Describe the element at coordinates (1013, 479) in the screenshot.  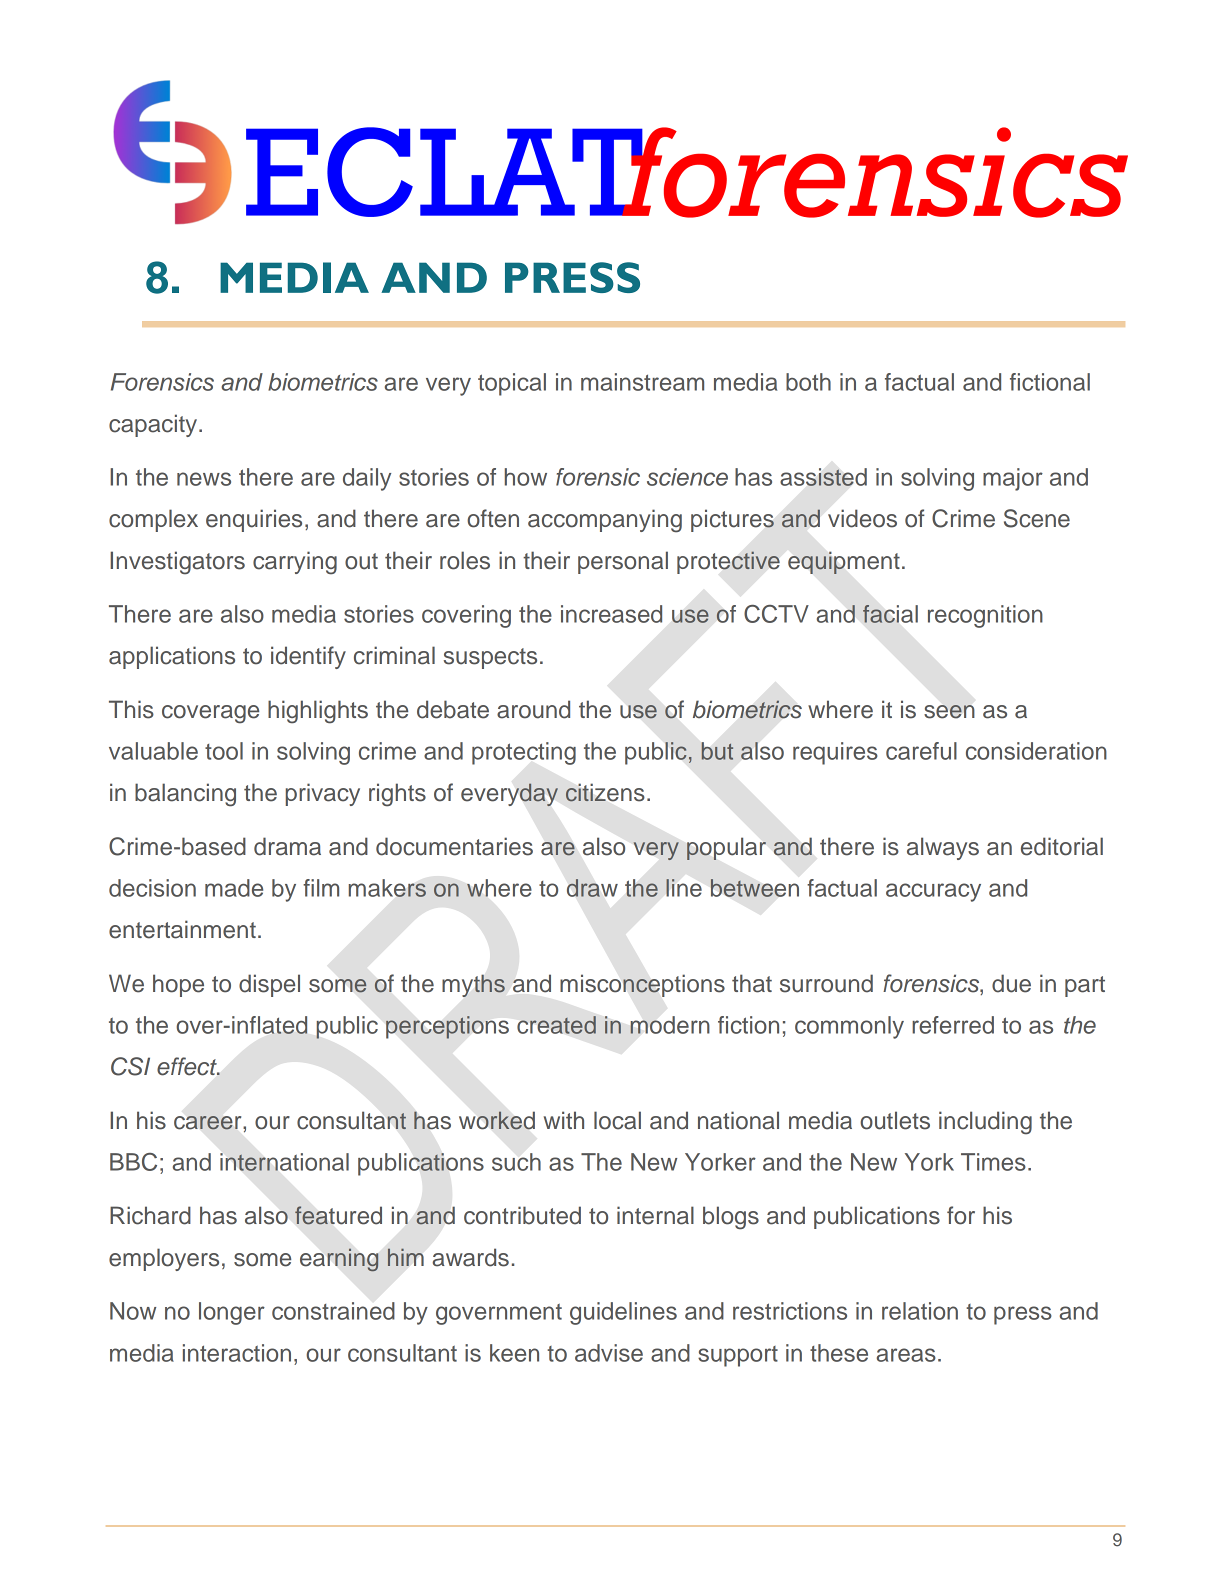
I see `major` at that location.
